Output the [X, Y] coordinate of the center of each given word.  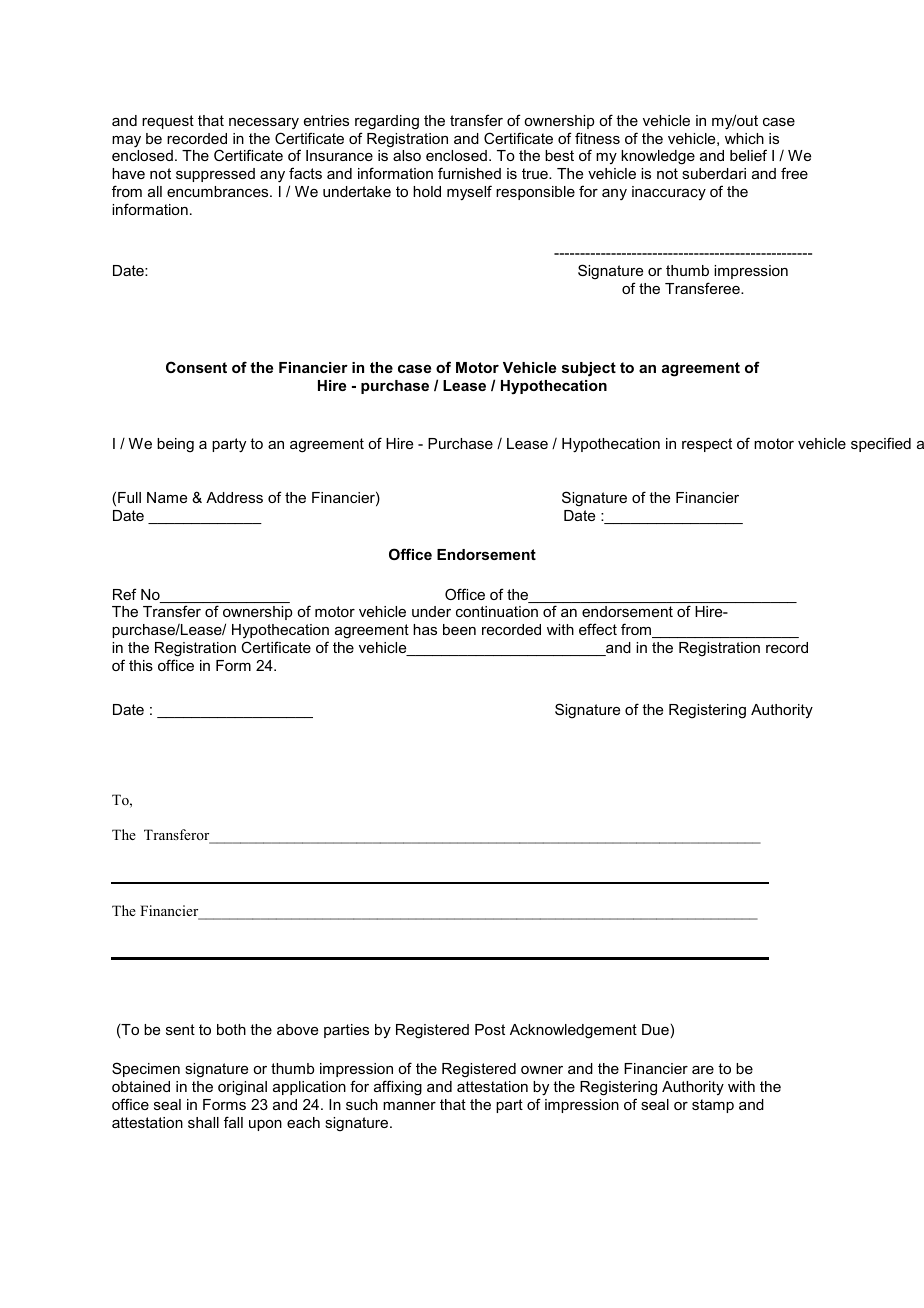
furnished [469, 173]
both [231, 1029]
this [141, 665]
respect [707, 445]
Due [655, 1029]
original [242, 1088]
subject [589, 369]
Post [490, 1029]
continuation [497, 611]
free [794, 173]
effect [598, 629]
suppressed [215, 175]
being [175, 445]
